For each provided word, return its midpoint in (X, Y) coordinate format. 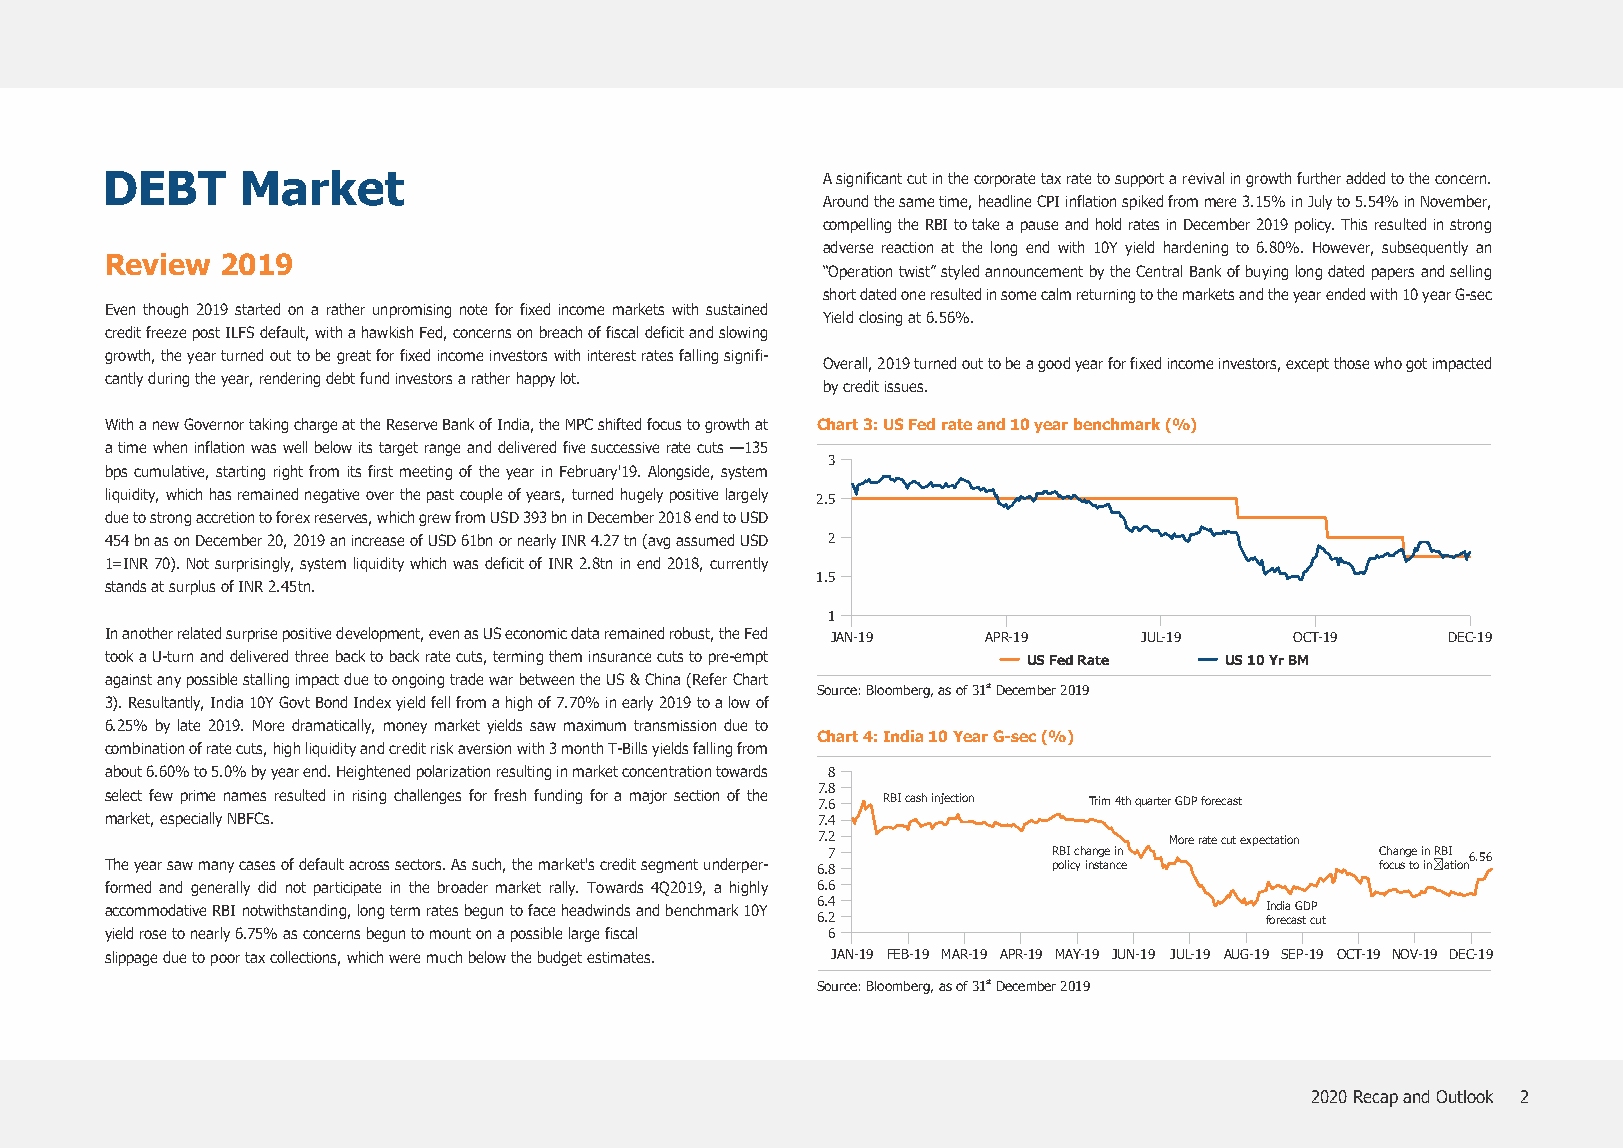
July (1320, 202)
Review (158, 264)
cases (257, 865)
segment (669, 866)
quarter (1153, 802)
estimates (620, 957)
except (1307, 365)
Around (845, 201)
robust (691, 634)
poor (225, 960)
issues (905, 386)
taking (268, 425)
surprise (251, 635)
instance (1106, 864)
